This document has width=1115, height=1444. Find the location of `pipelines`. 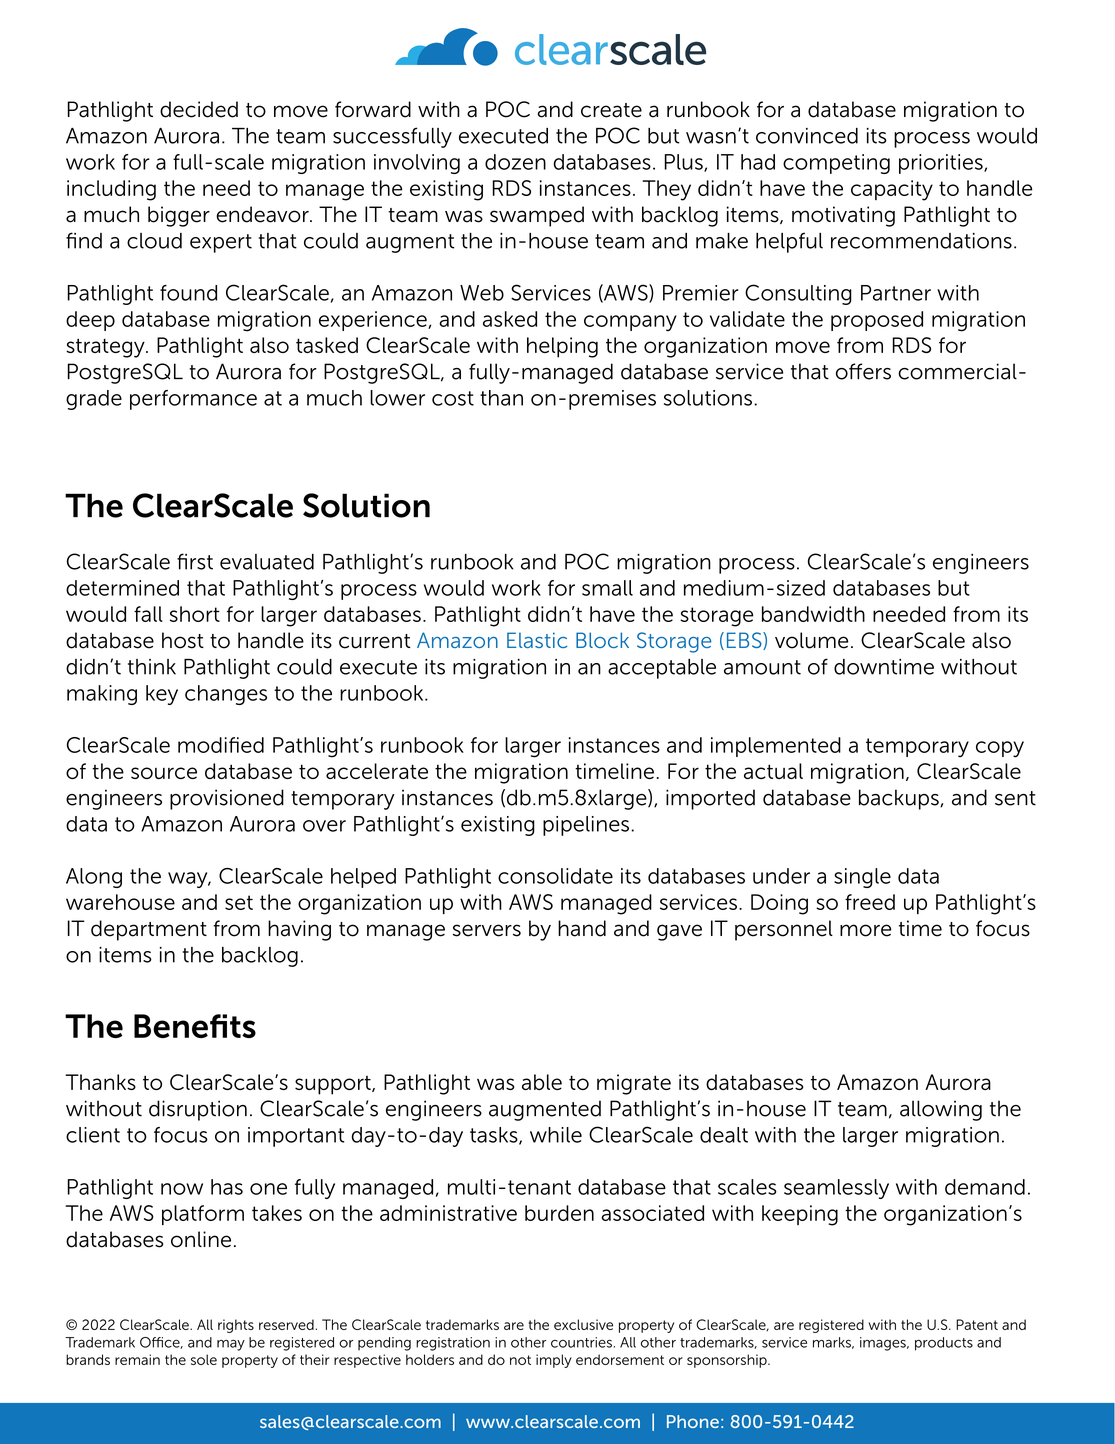

pipelines is located at coordinates (586, 826).
